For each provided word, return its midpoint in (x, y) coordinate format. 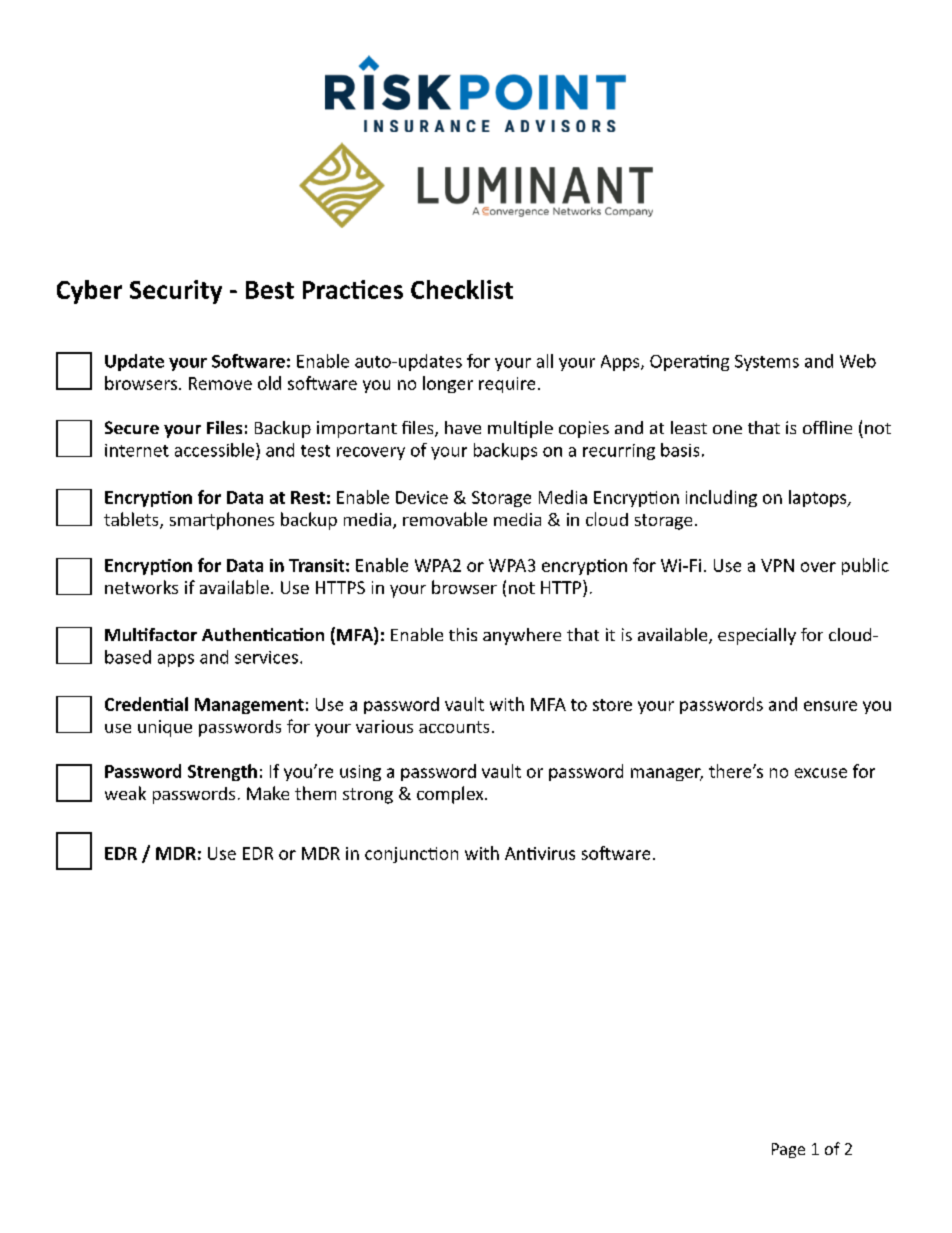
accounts (454, 727)
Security (176, 292)
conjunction (411, 855)
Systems (767, 363)
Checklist (462, 289)
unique (165, 728)
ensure (830, 706)
